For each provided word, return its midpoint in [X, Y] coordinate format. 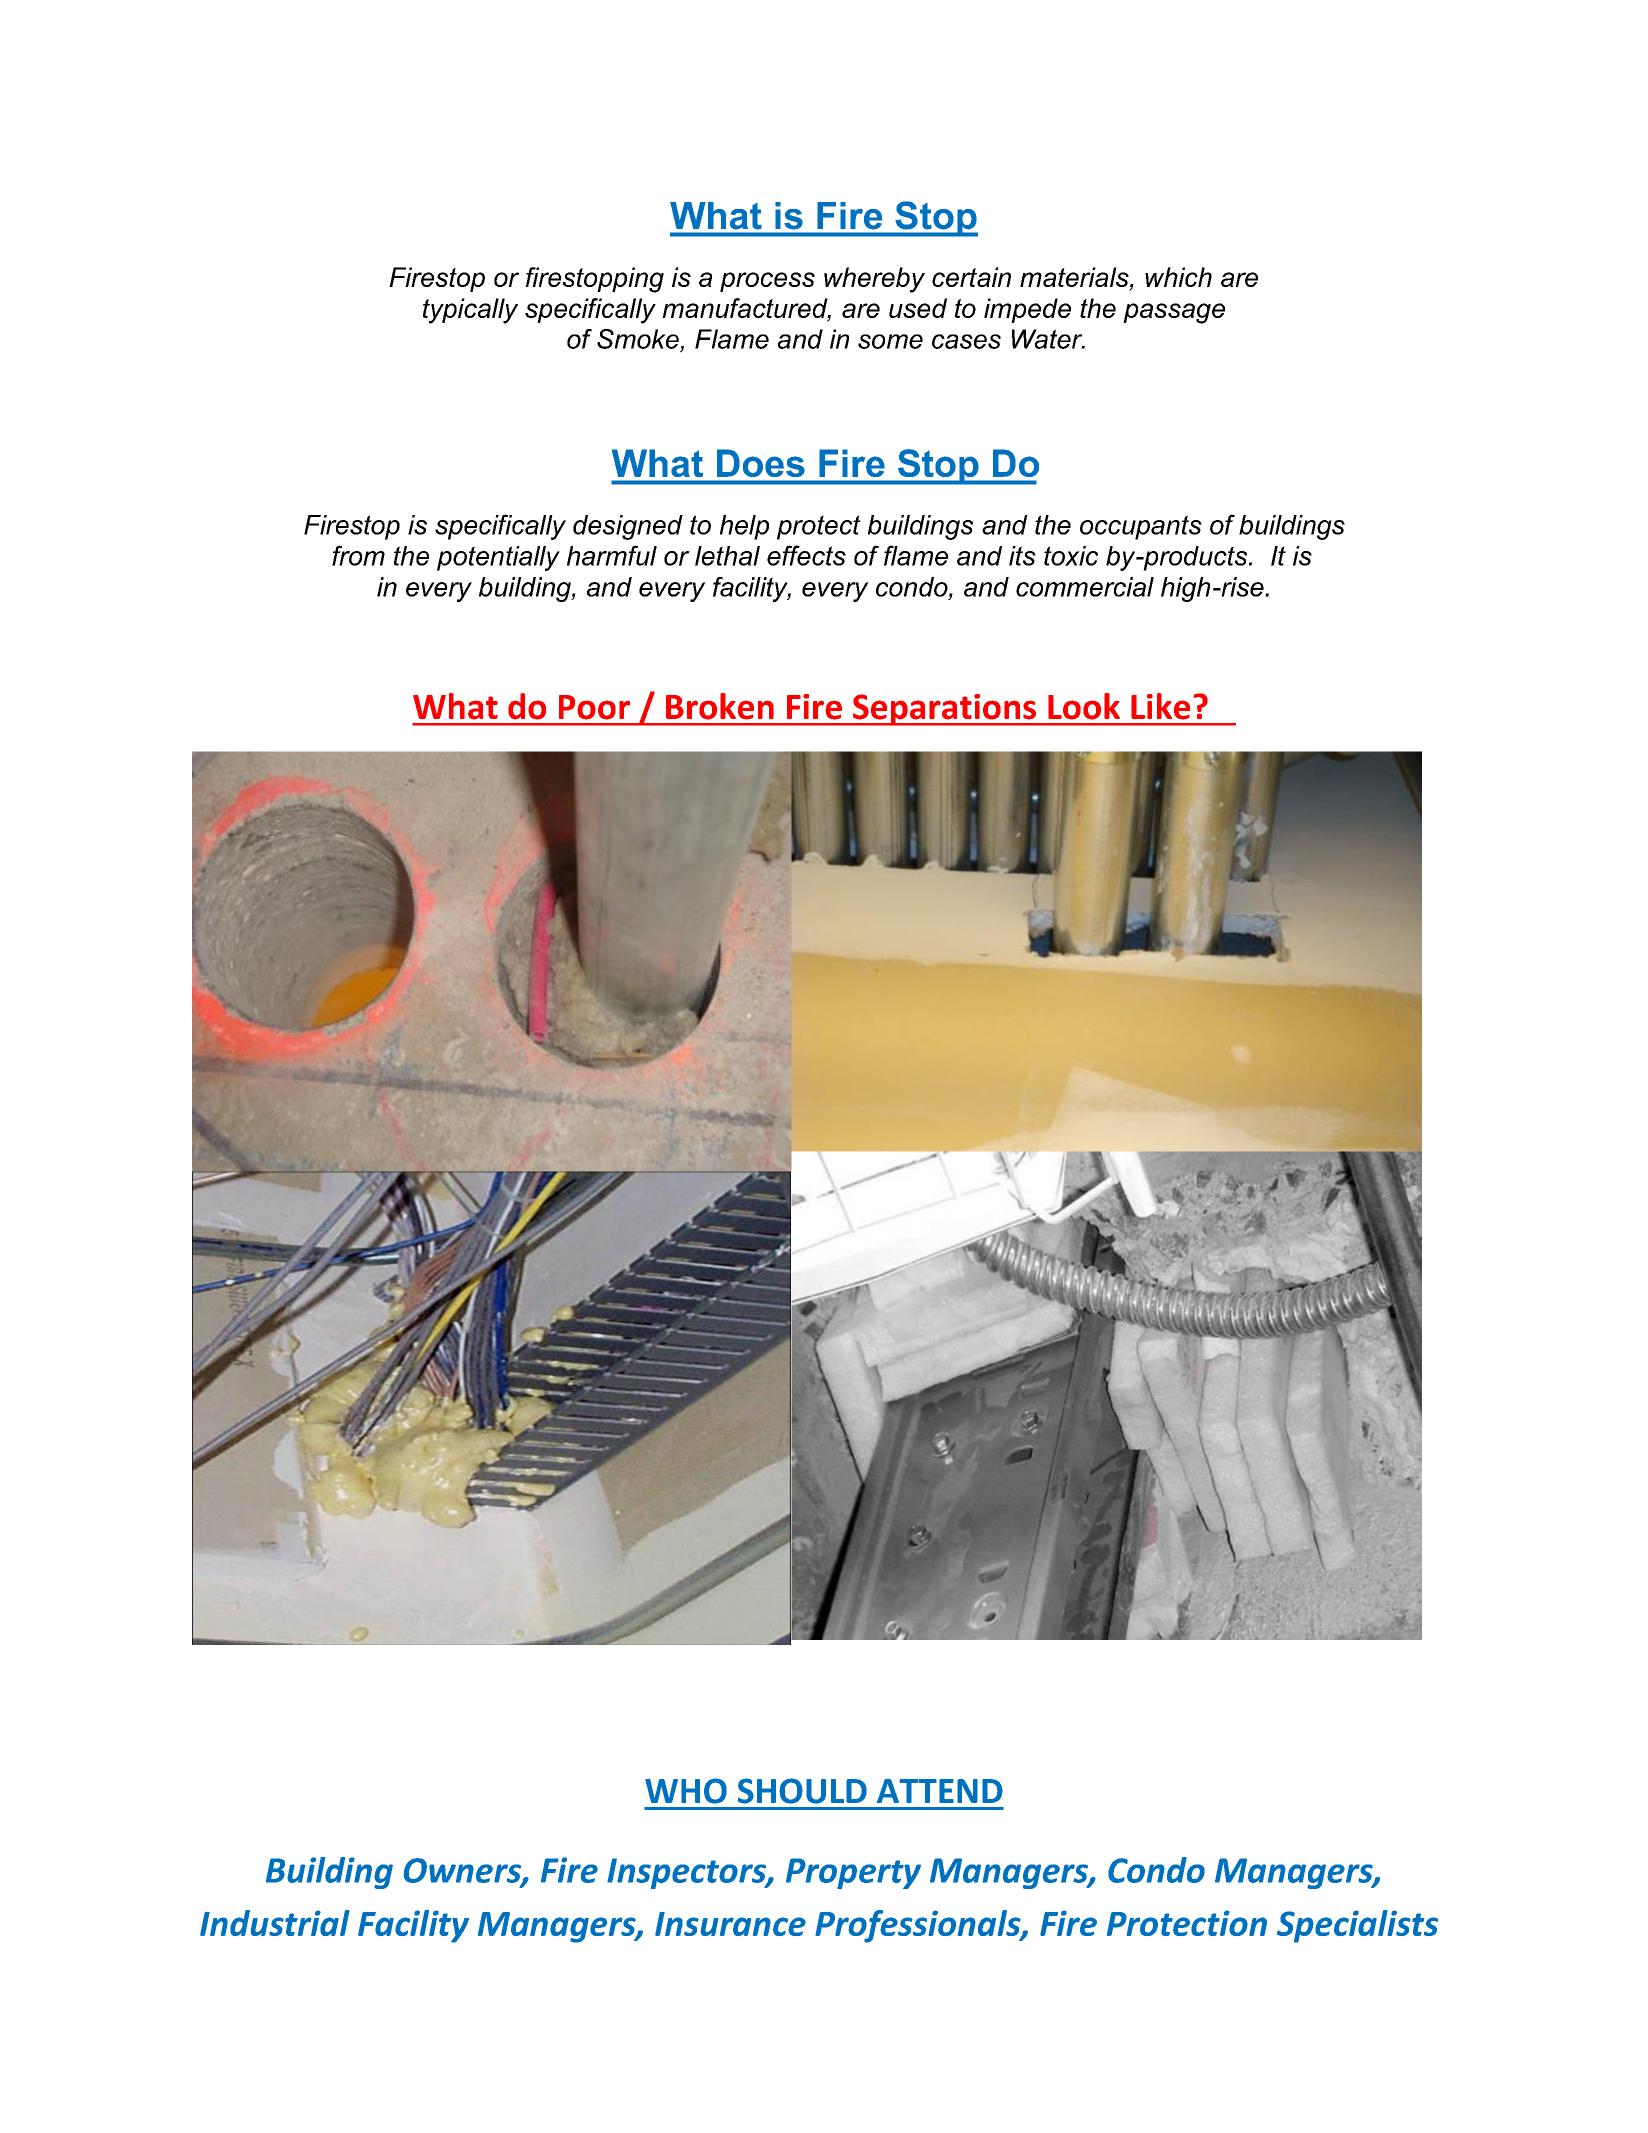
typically [470, 311]
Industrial [275, 1923]
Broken [720, 706]
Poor [594, 707]
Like [1160, 706]
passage [1174, 313]
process [767, 282]
